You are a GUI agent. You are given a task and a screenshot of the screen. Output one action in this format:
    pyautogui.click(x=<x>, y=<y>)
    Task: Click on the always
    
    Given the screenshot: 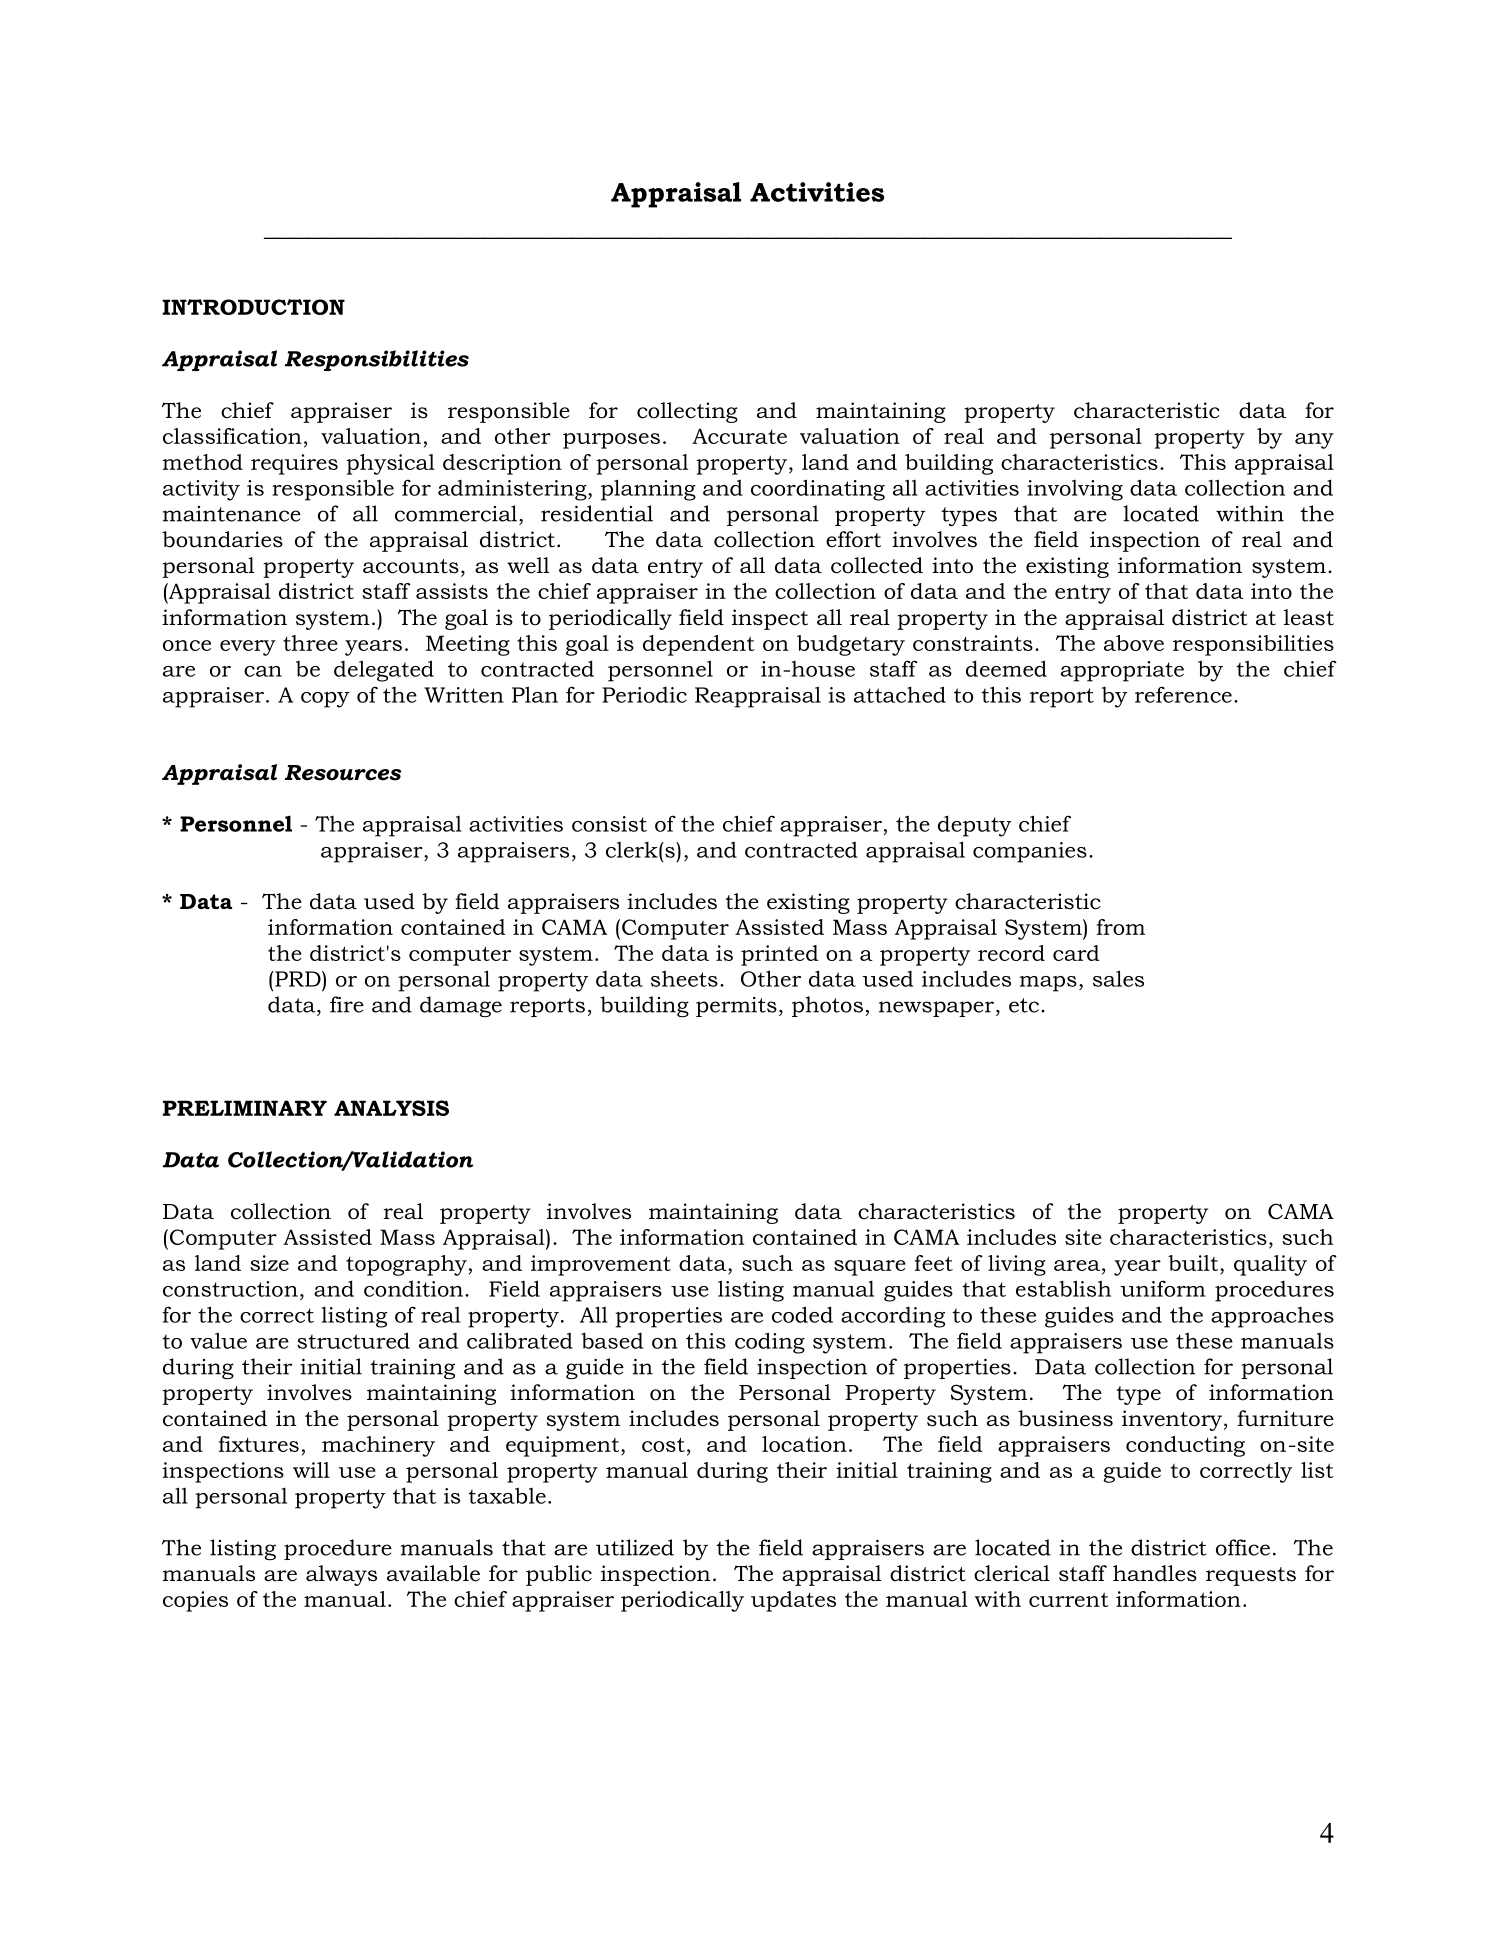 What is the action you would take?
    pyautogui.click(x=341, y=1575)
